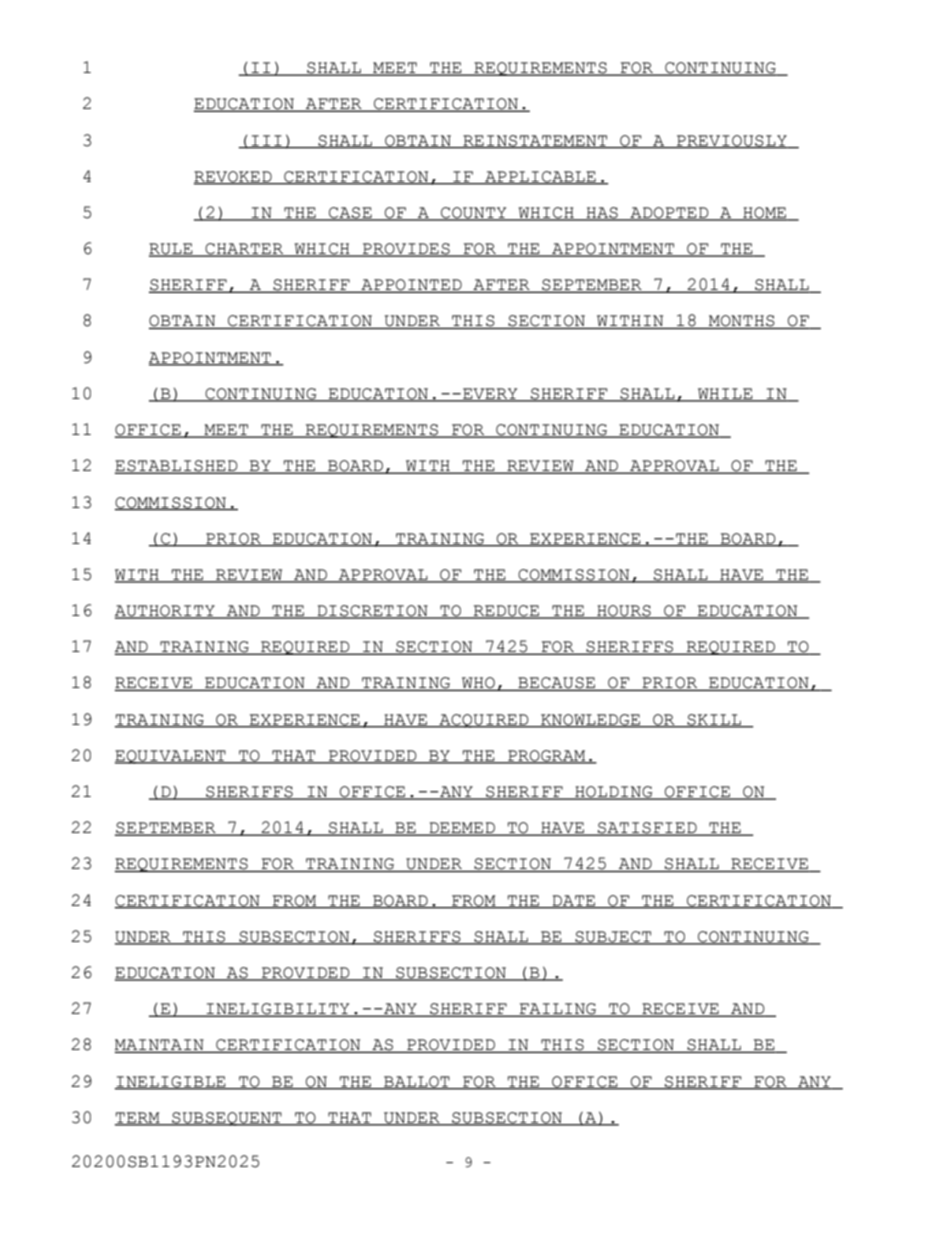 The width and height of the page is (952, 1233). Describe the element at coordinates (725, 394) in the page. I see `WHILE` at that location.
